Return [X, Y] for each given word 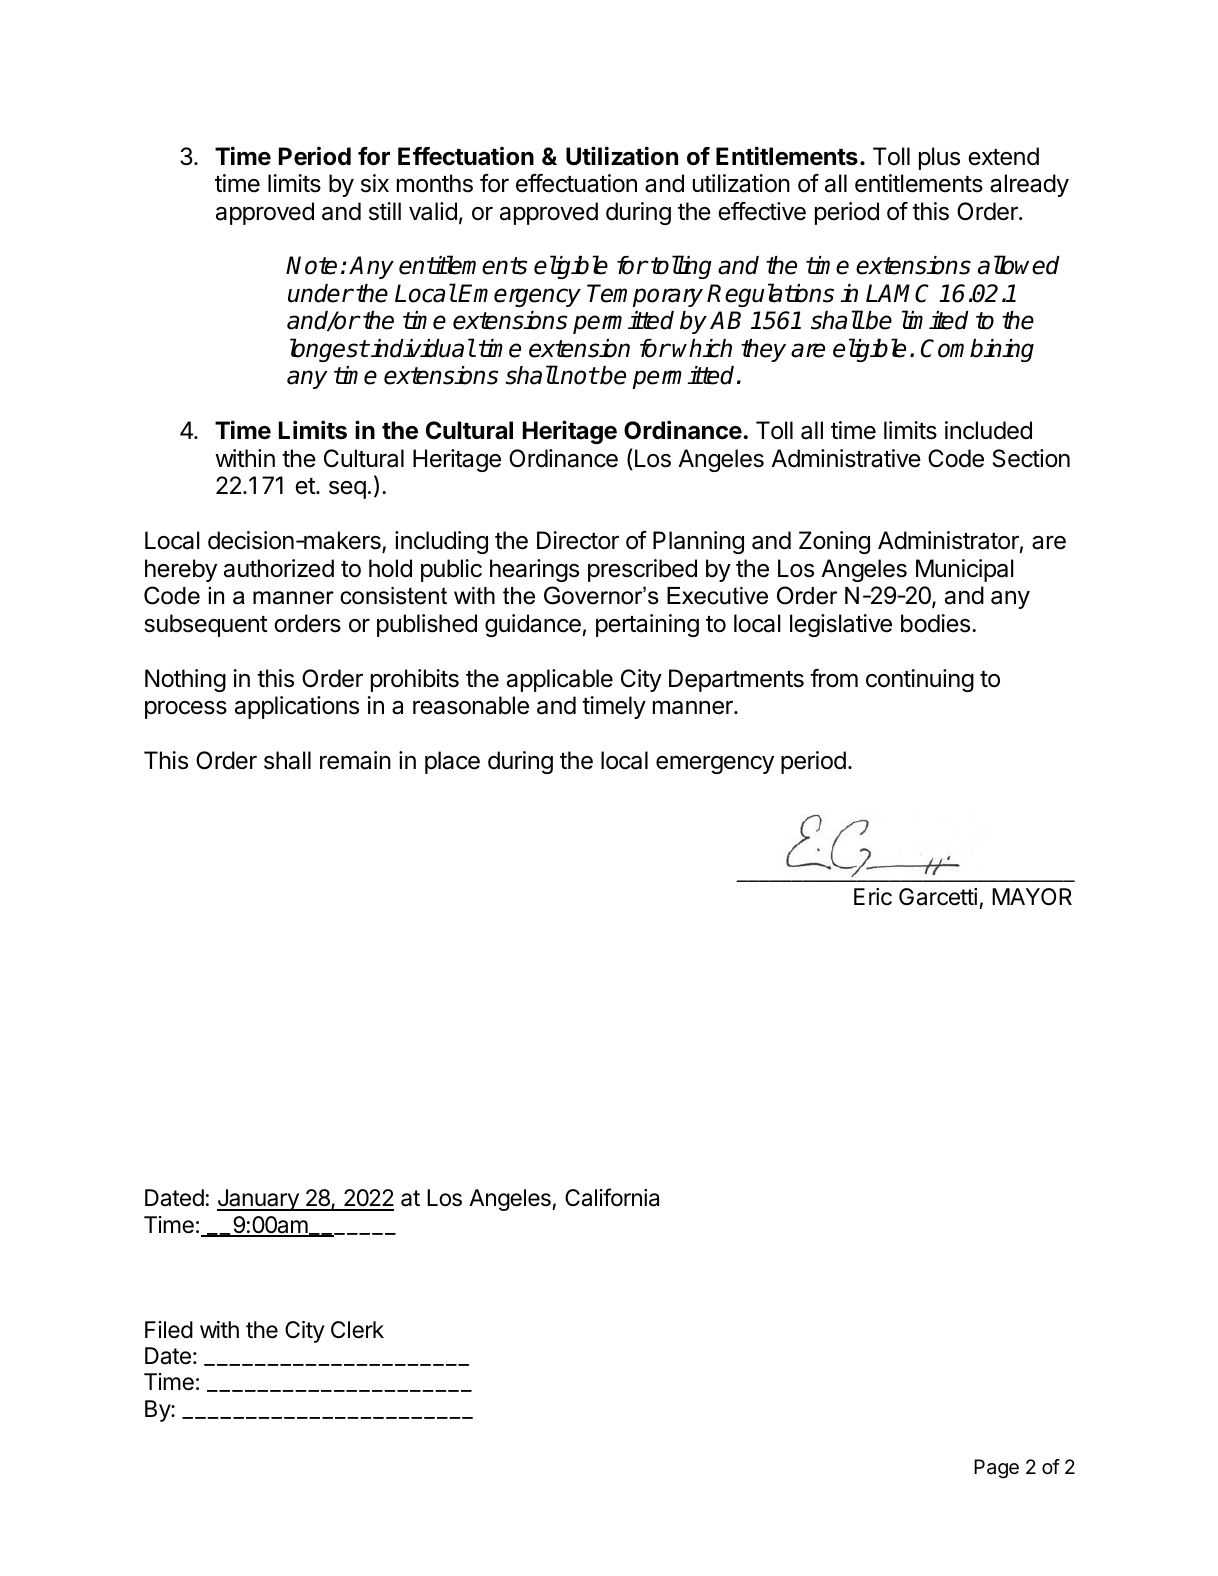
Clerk [357, 1330]
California [612, 1197]
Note [311, 265]
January [259, 1200]
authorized [279, 568]
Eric [873, 896]
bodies [935, 623]
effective [762, 211]
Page [996, 1469]
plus [939, 158]
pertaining [647, 625]
